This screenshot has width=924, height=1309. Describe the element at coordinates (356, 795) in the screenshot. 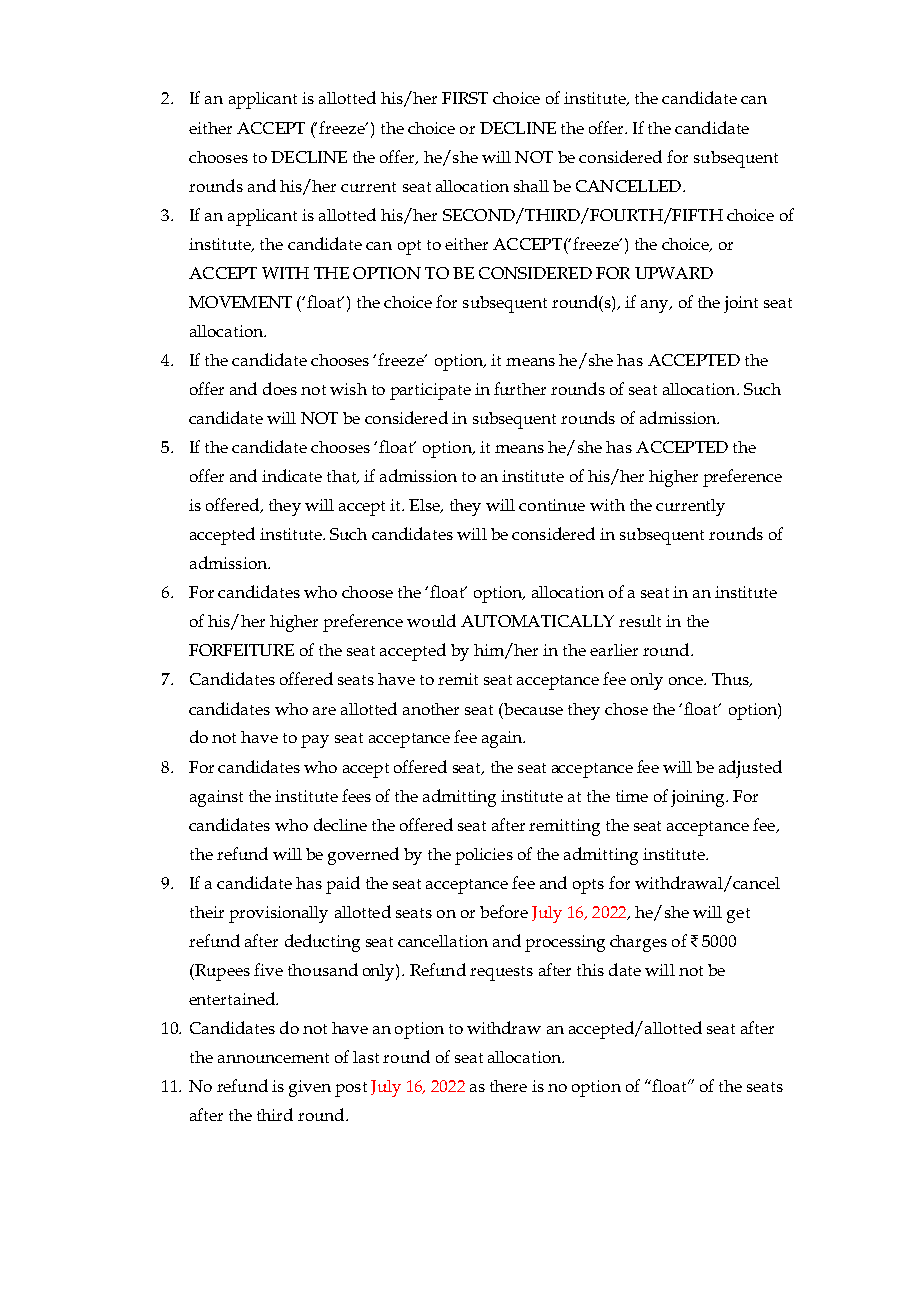

I see `fees` at that location.
